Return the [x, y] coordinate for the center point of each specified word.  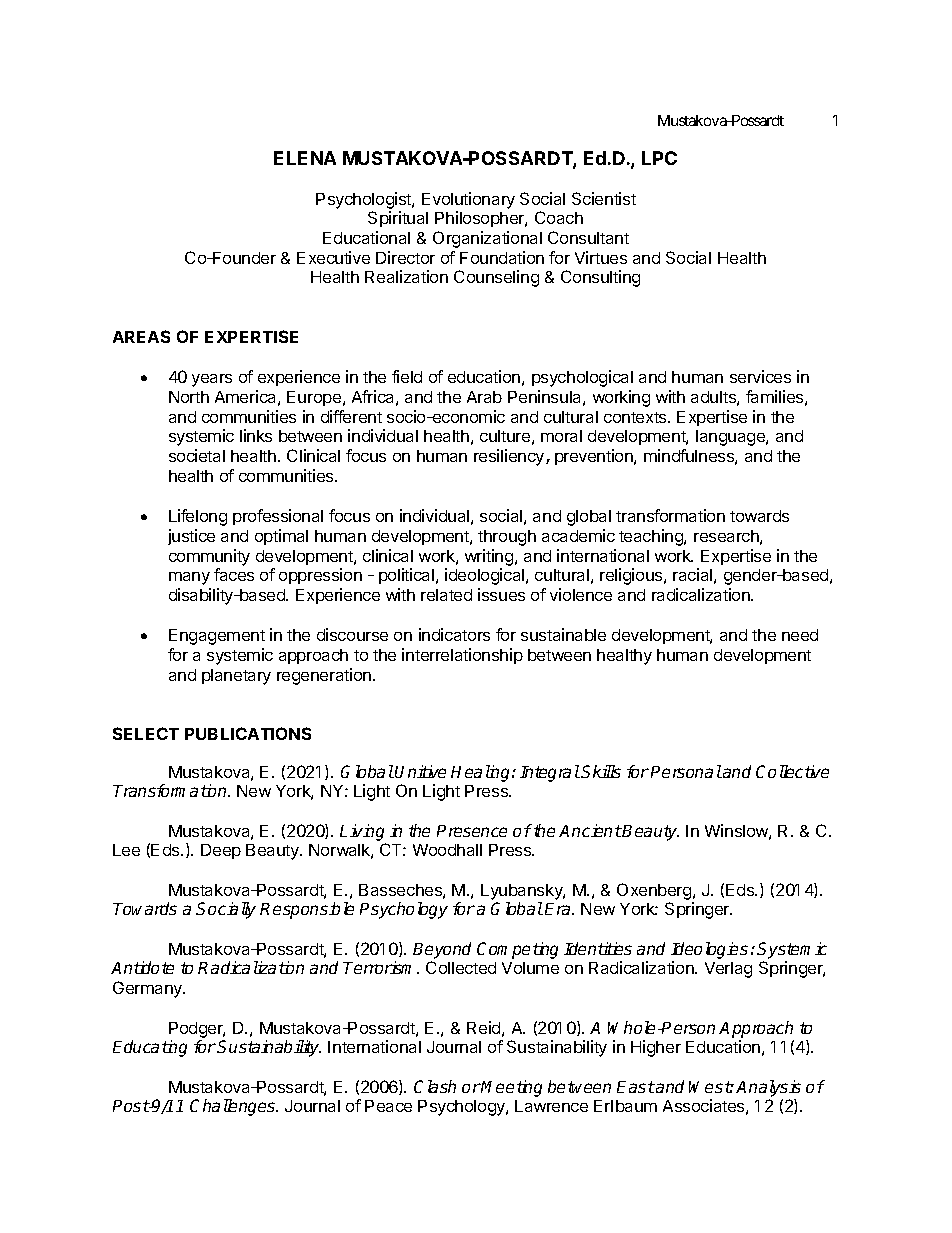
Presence [472, 831]
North [189, 397]
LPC [659, 158]
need [800, 635]
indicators [454, 634]
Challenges [234, 1107]
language [731, 438]
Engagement [217, 637]
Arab [484, 397]
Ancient [590, 830]
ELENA [305, 158]
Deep [221, 851]
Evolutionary [468, 200]
